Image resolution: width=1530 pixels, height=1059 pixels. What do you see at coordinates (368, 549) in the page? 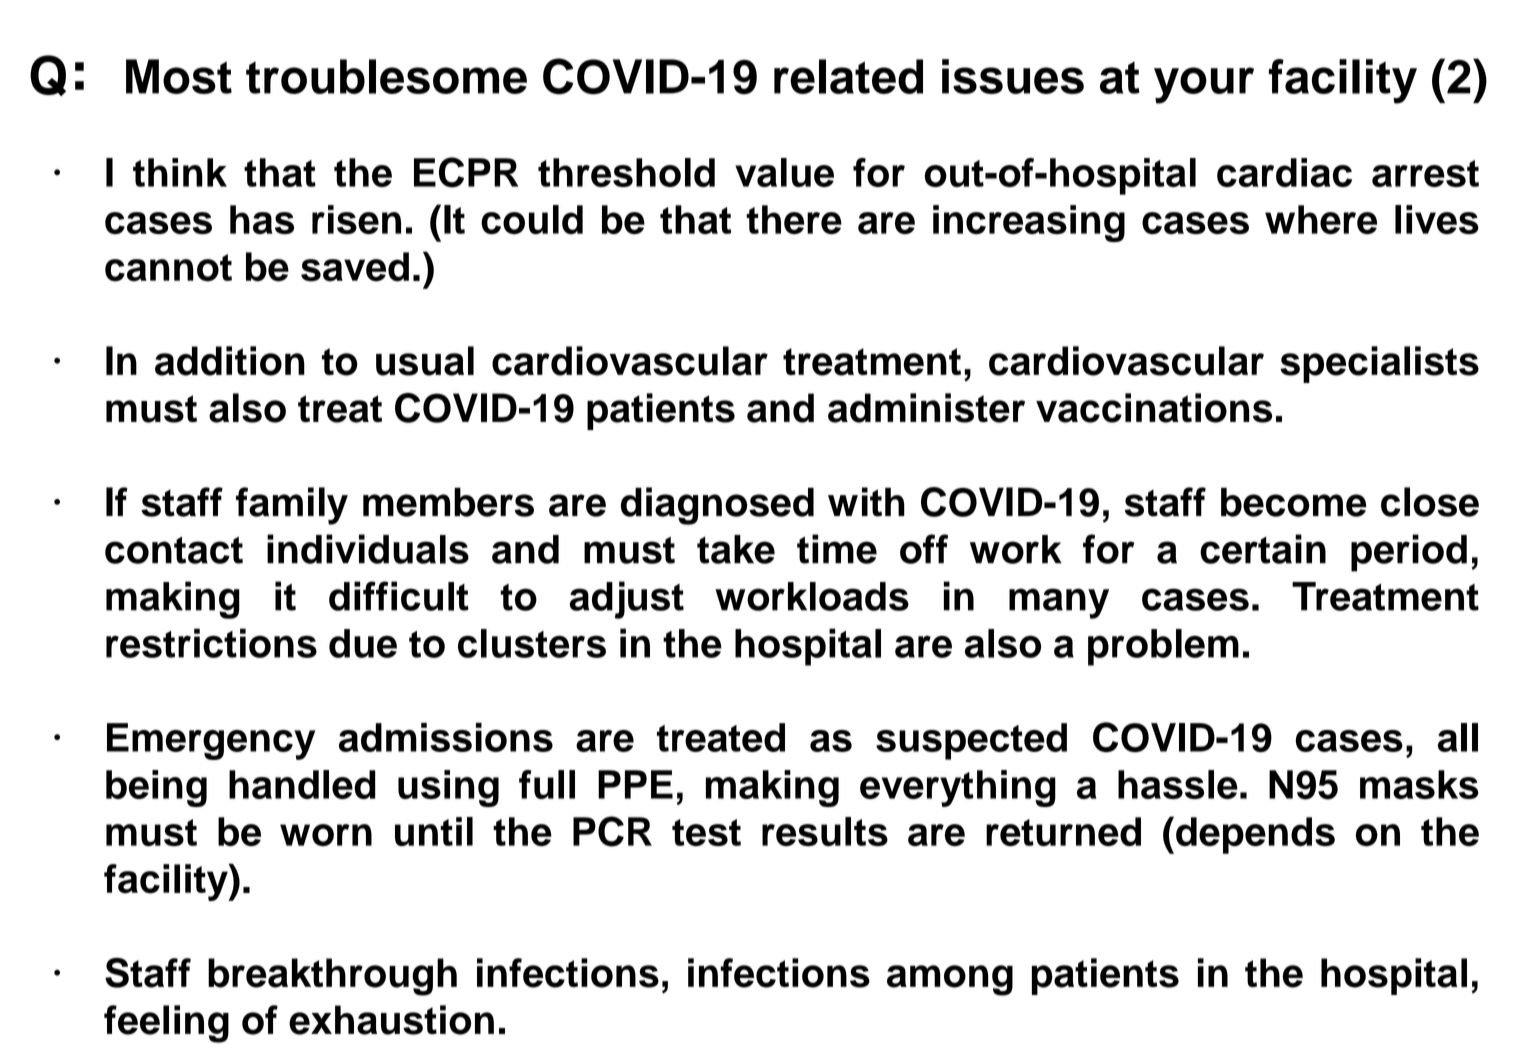
I see `individuals` at bounding box center [368, 549].
